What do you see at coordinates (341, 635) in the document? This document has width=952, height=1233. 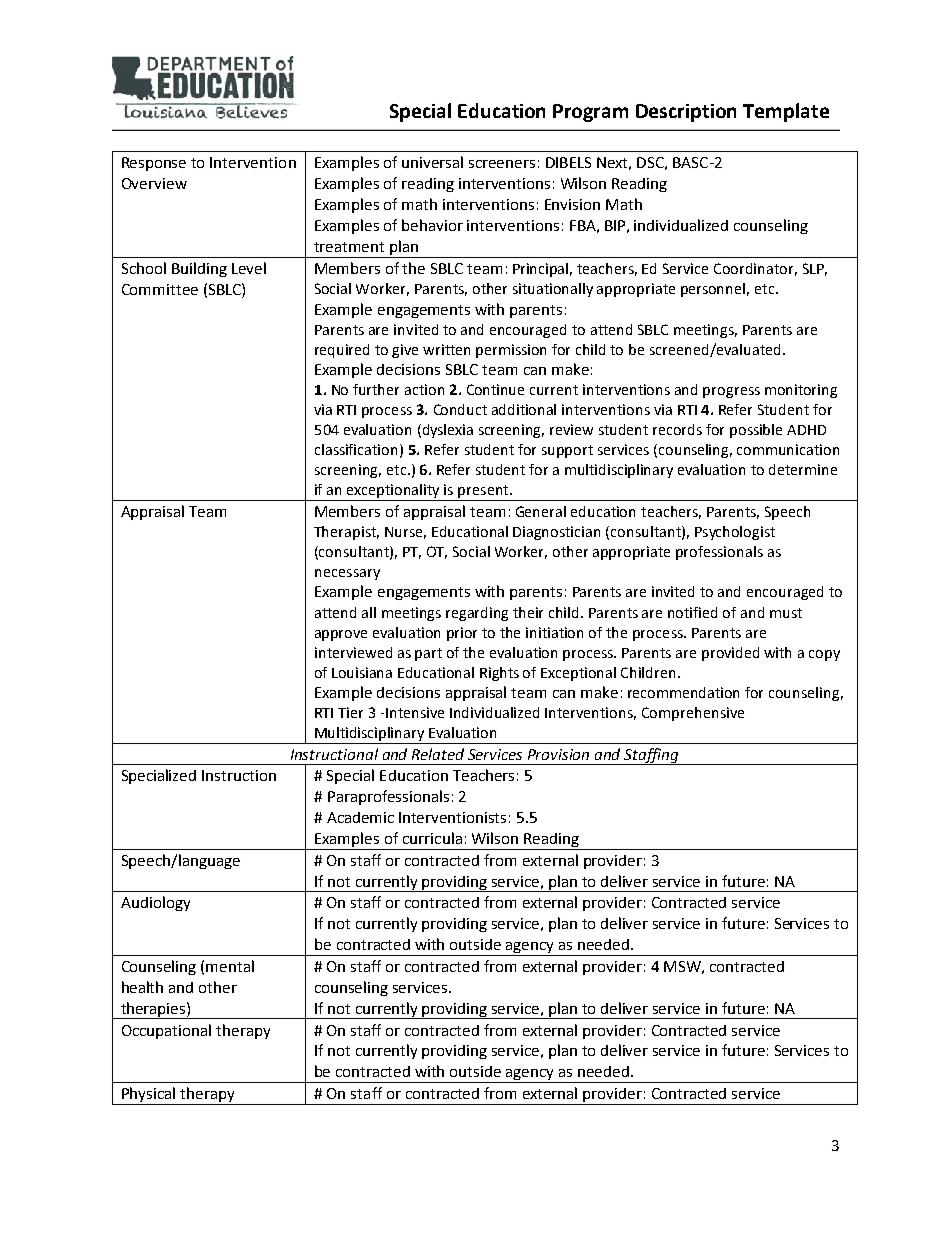 I see `approve` at bounding box center [341, 635].
